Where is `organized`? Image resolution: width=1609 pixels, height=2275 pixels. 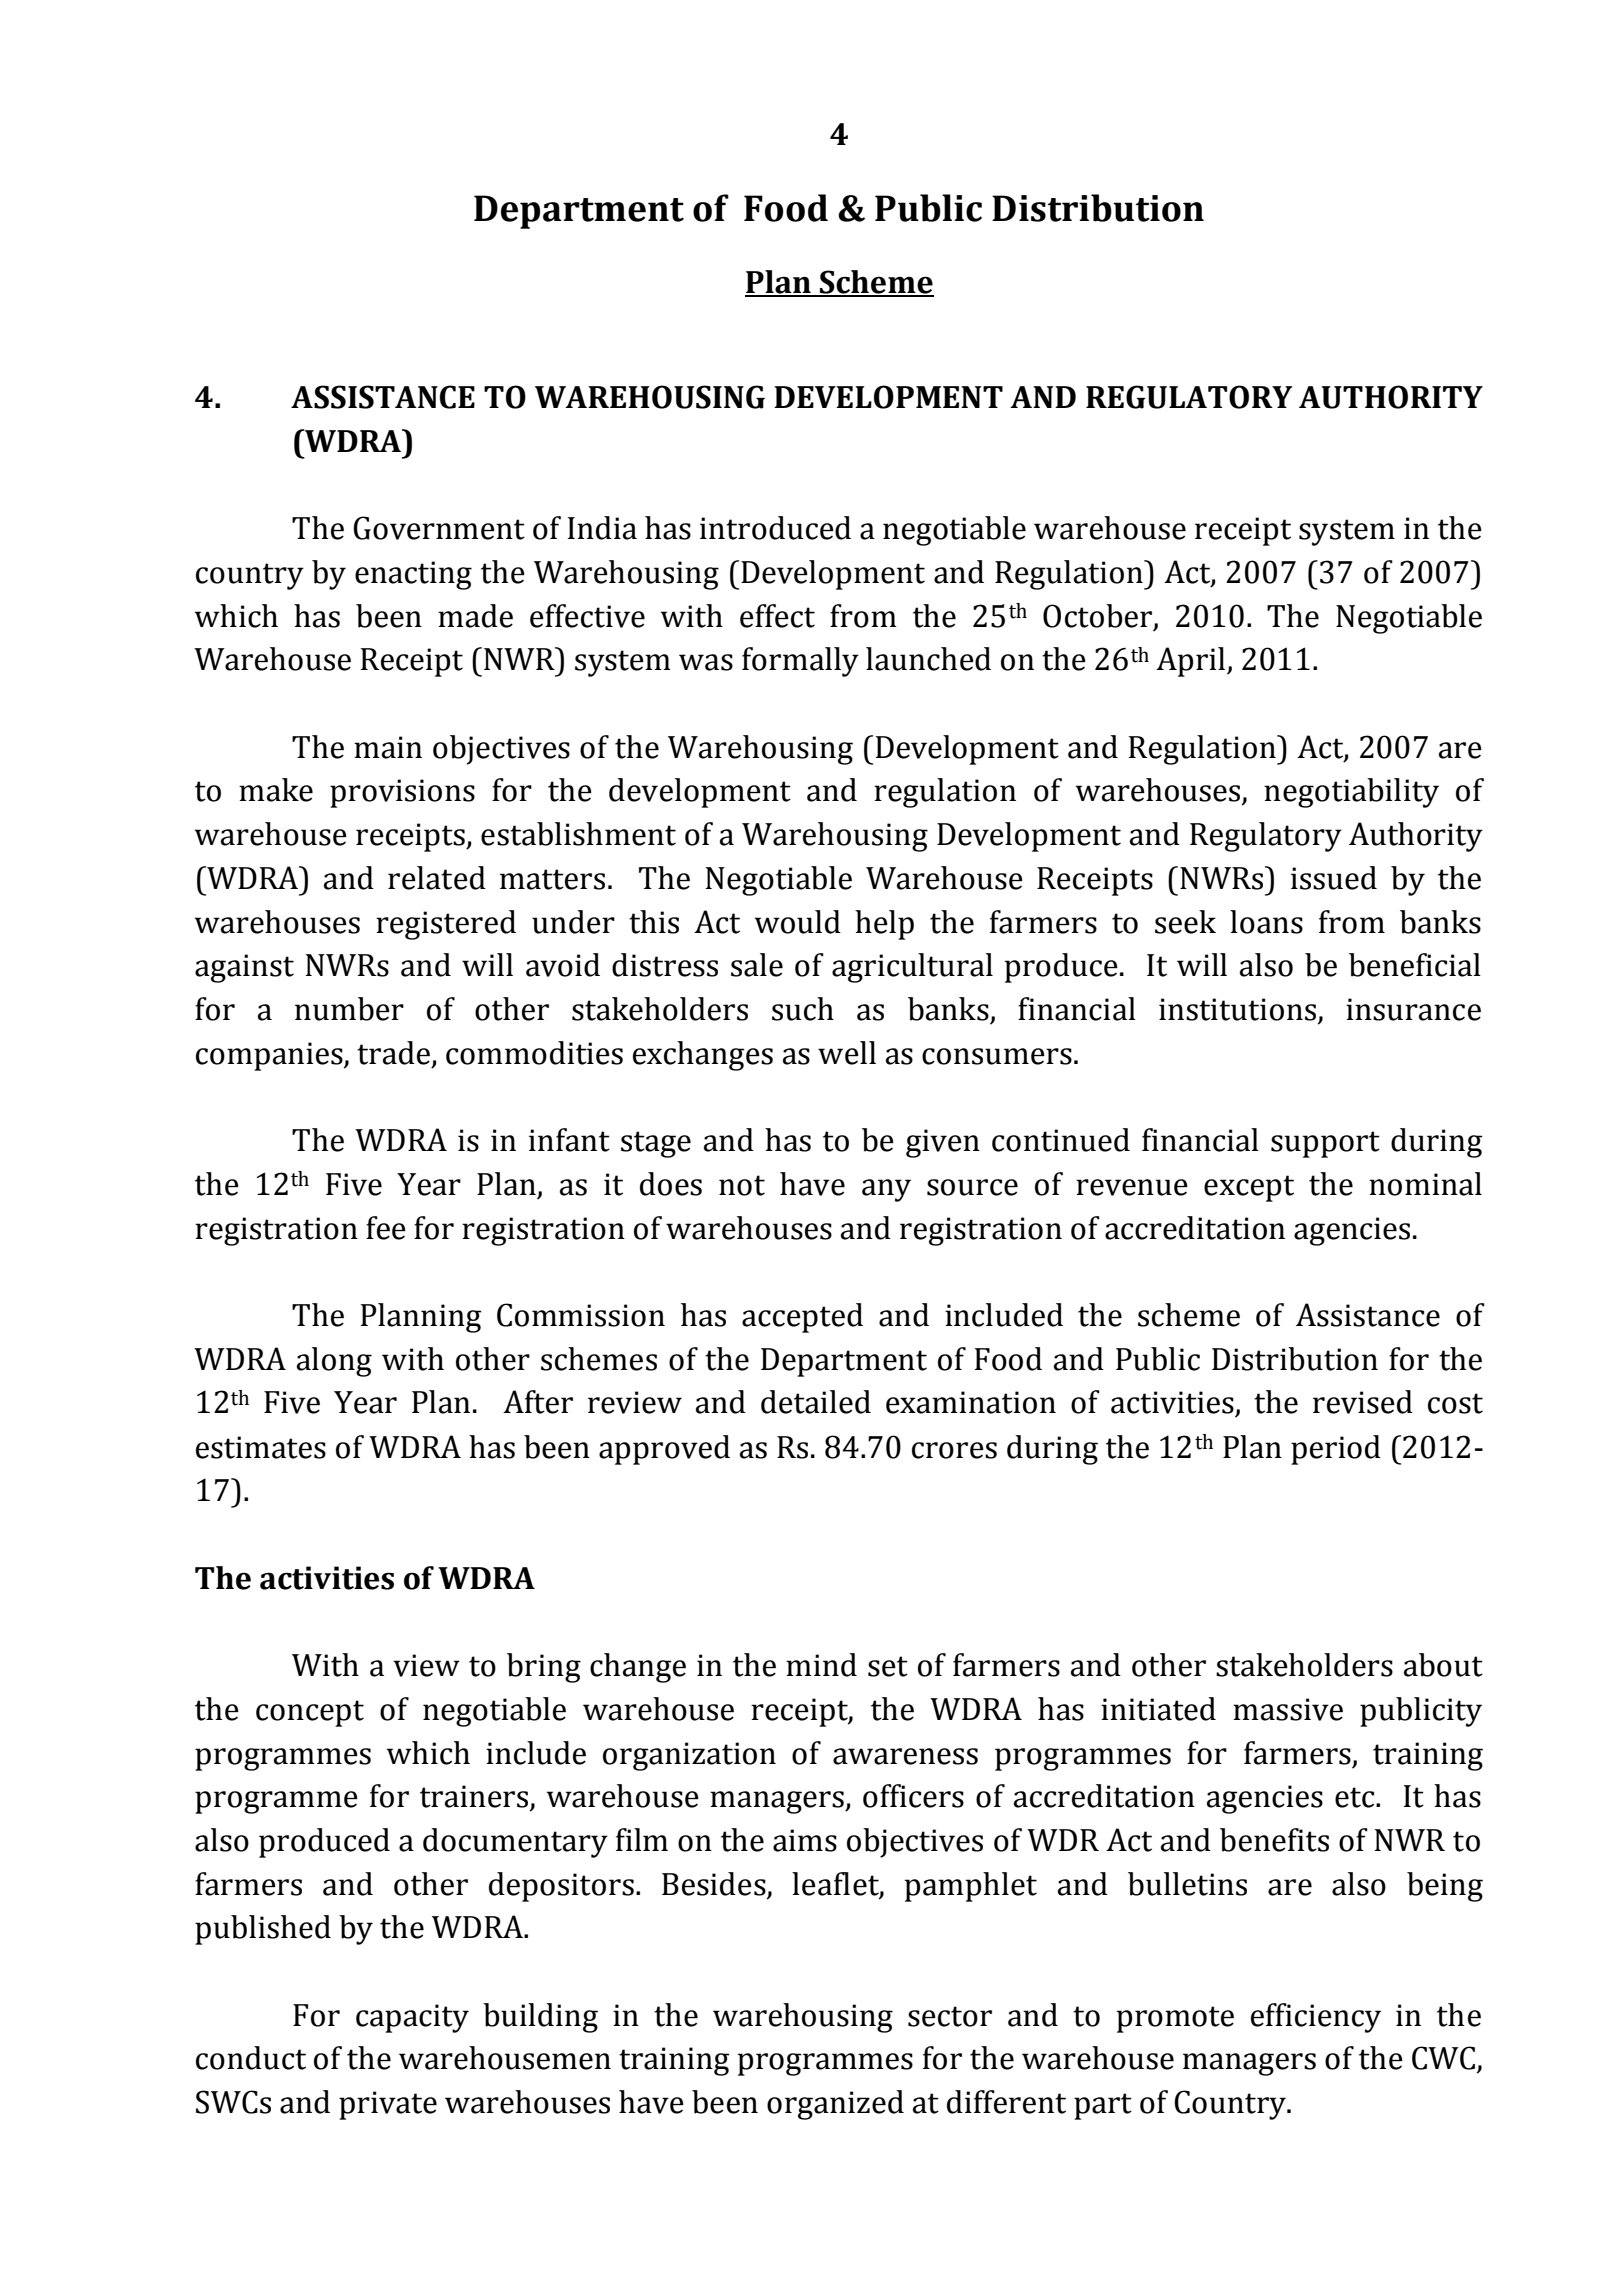 organized is located at coordinates (835, 2105).
